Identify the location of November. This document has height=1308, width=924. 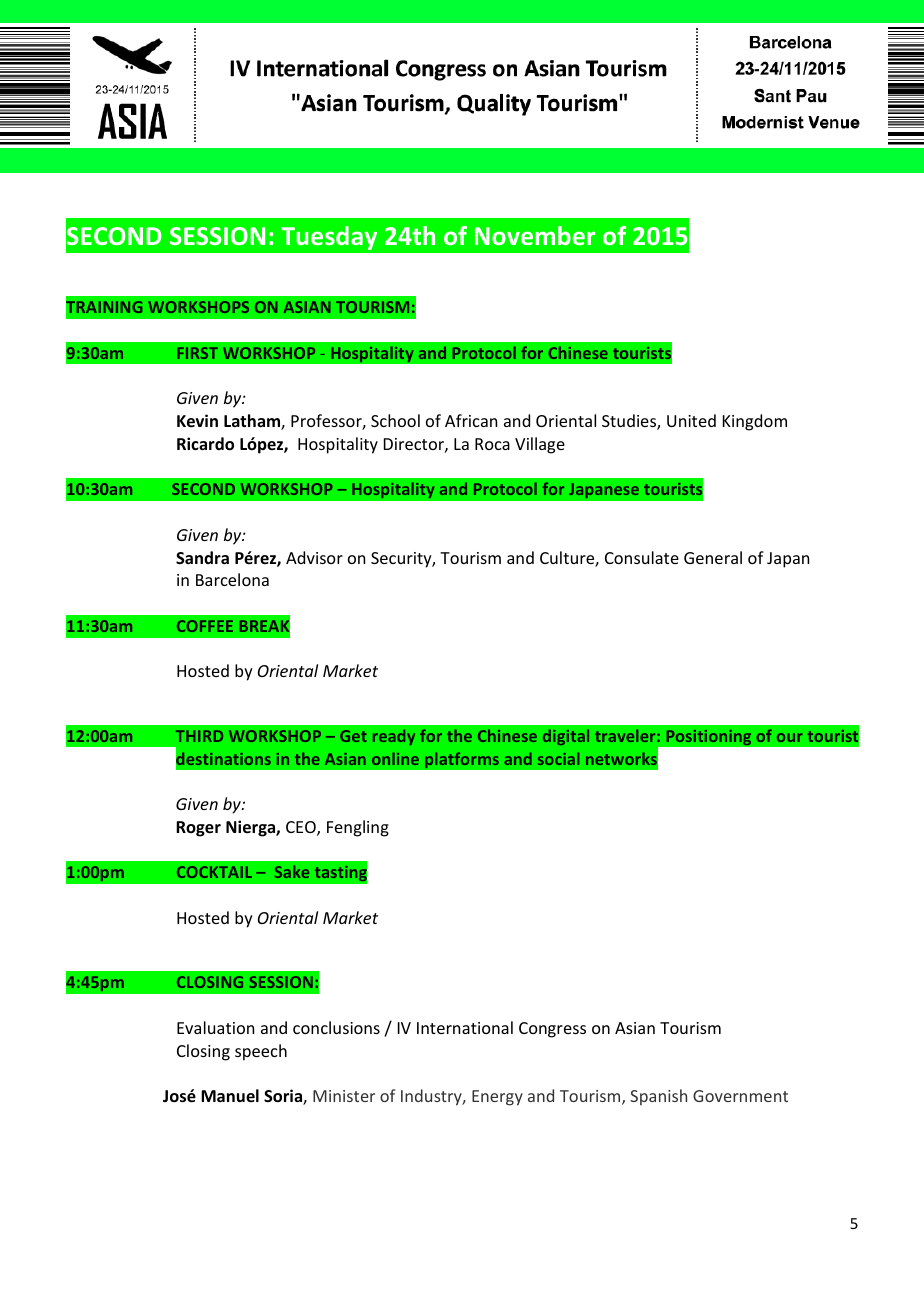
(535, 236).
